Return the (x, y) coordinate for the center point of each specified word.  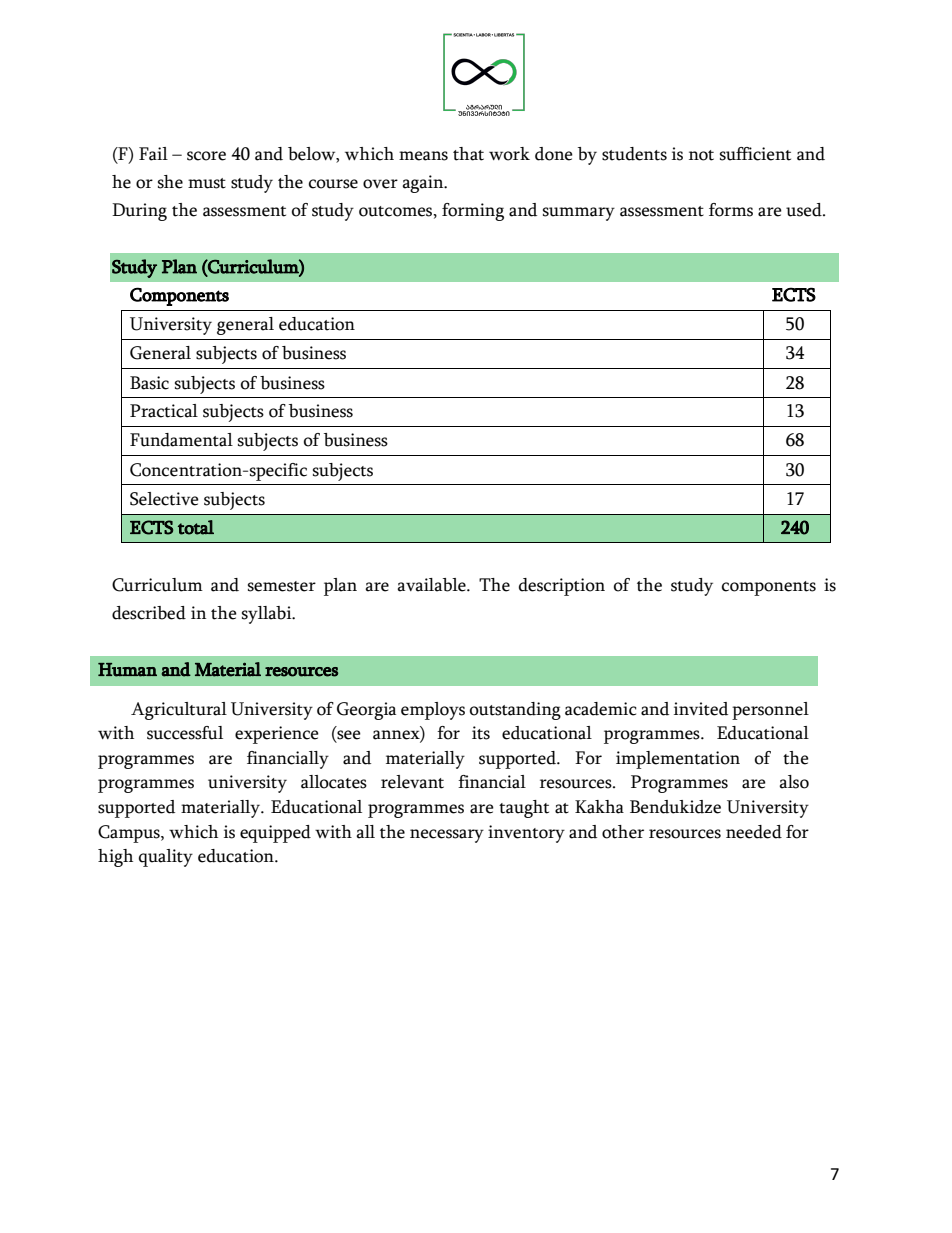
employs (433, 711)
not (701, 155)
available (432, 585)
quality (166, 858)
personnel (770, 711)
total (196, 527)
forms (731, 210)
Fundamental (181, 440)
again (424, 184)
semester (282, 586)
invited (701, 709)
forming (473, 212)
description (562, 587)
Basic (149, 383)
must (207, 183)
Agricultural (179, 711)
